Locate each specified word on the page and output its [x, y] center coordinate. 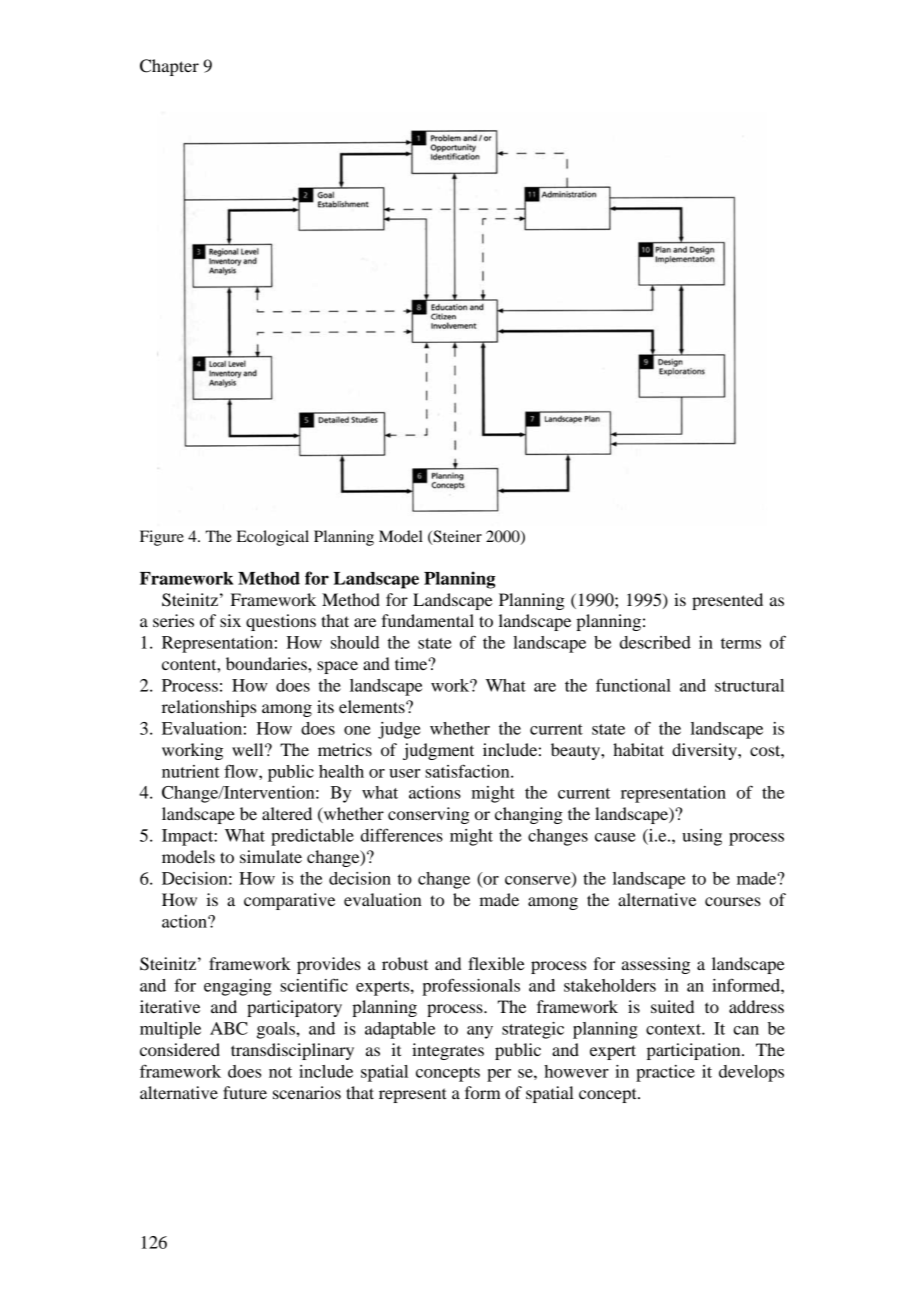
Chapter [169, 67]
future [245, 1092]
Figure [162, 538]
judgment [438, 751]
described [655, 642]
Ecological [273, 538]
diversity [705, 751]
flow [242, 771]
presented [727, 601]
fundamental [428, 620]
